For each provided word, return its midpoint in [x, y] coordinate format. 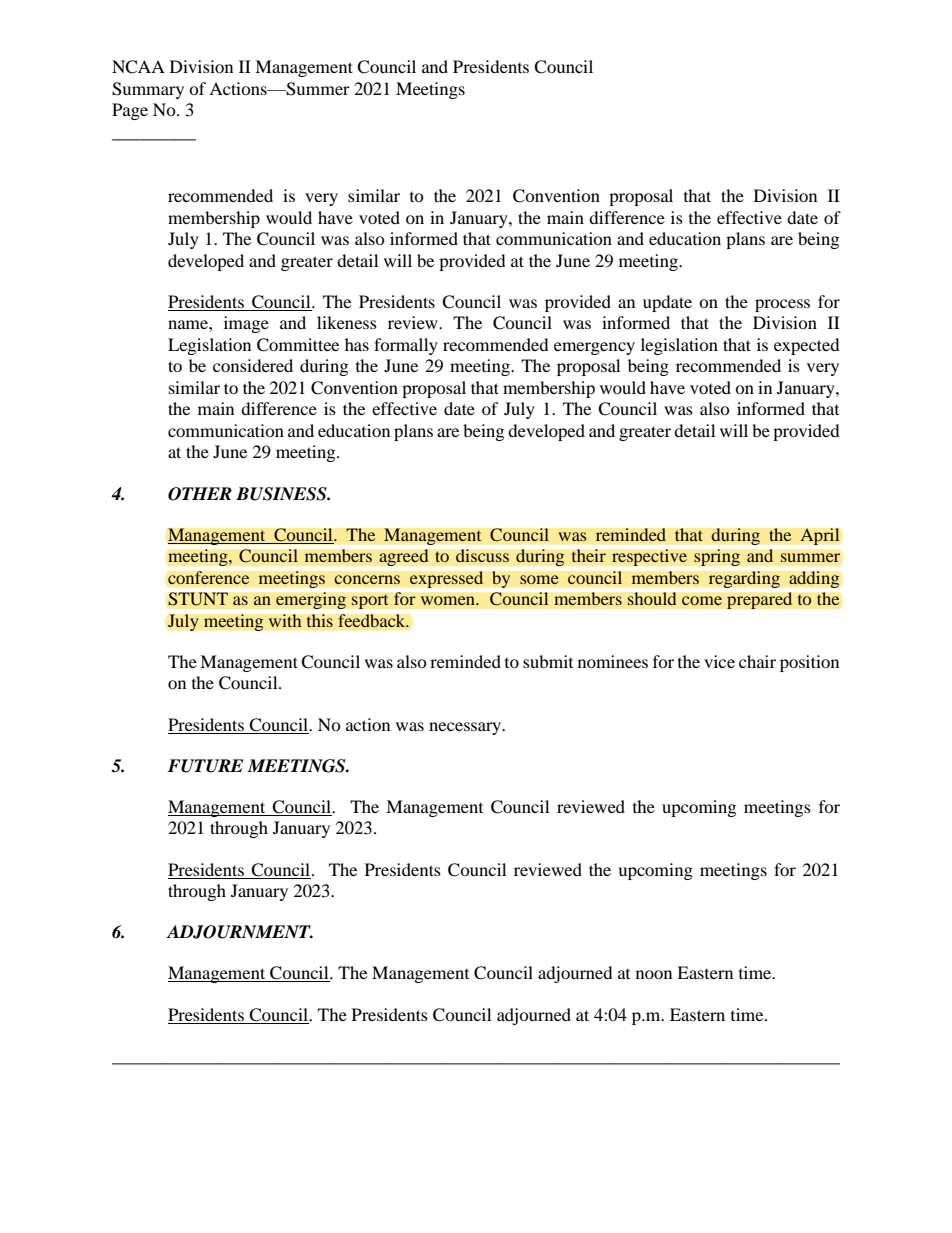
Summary [148, 90]
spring [717, 557]
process [782, 305]
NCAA [138, 67]
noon [654, 974]
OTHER [200, 494]
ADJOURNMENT [239, 932]
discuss [482, 556]
